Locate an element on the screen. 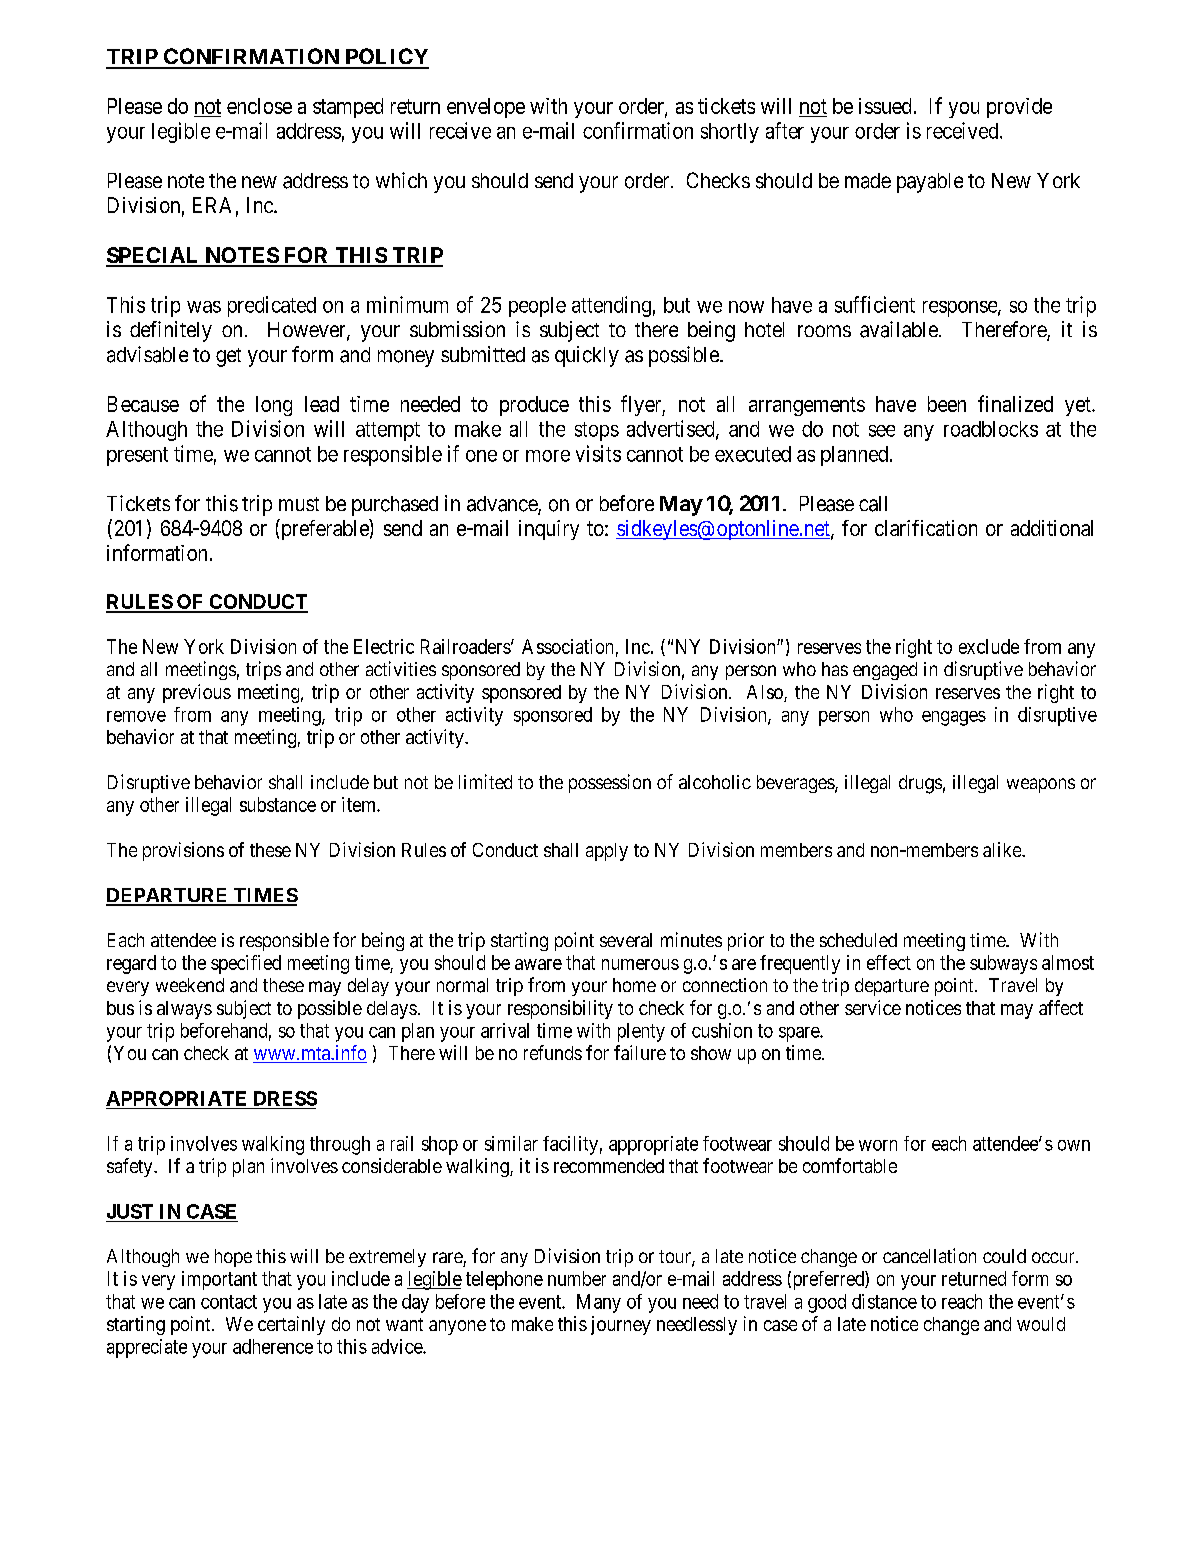 This screenshot has width=1202, height=1555. always is located at coordinates (184, 1010).
